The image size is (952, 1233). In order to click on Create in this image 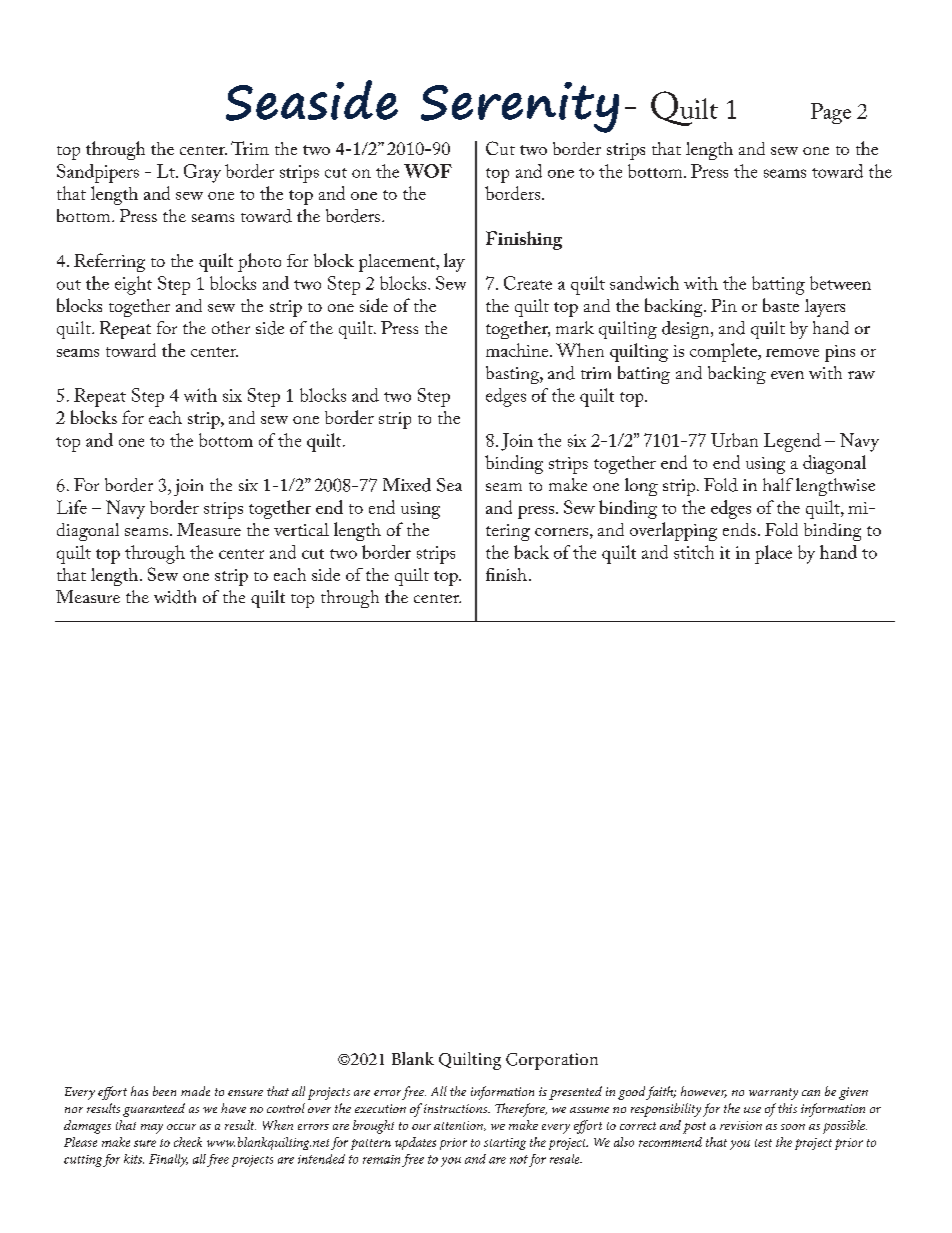, I will do `click(528, 283)`.
